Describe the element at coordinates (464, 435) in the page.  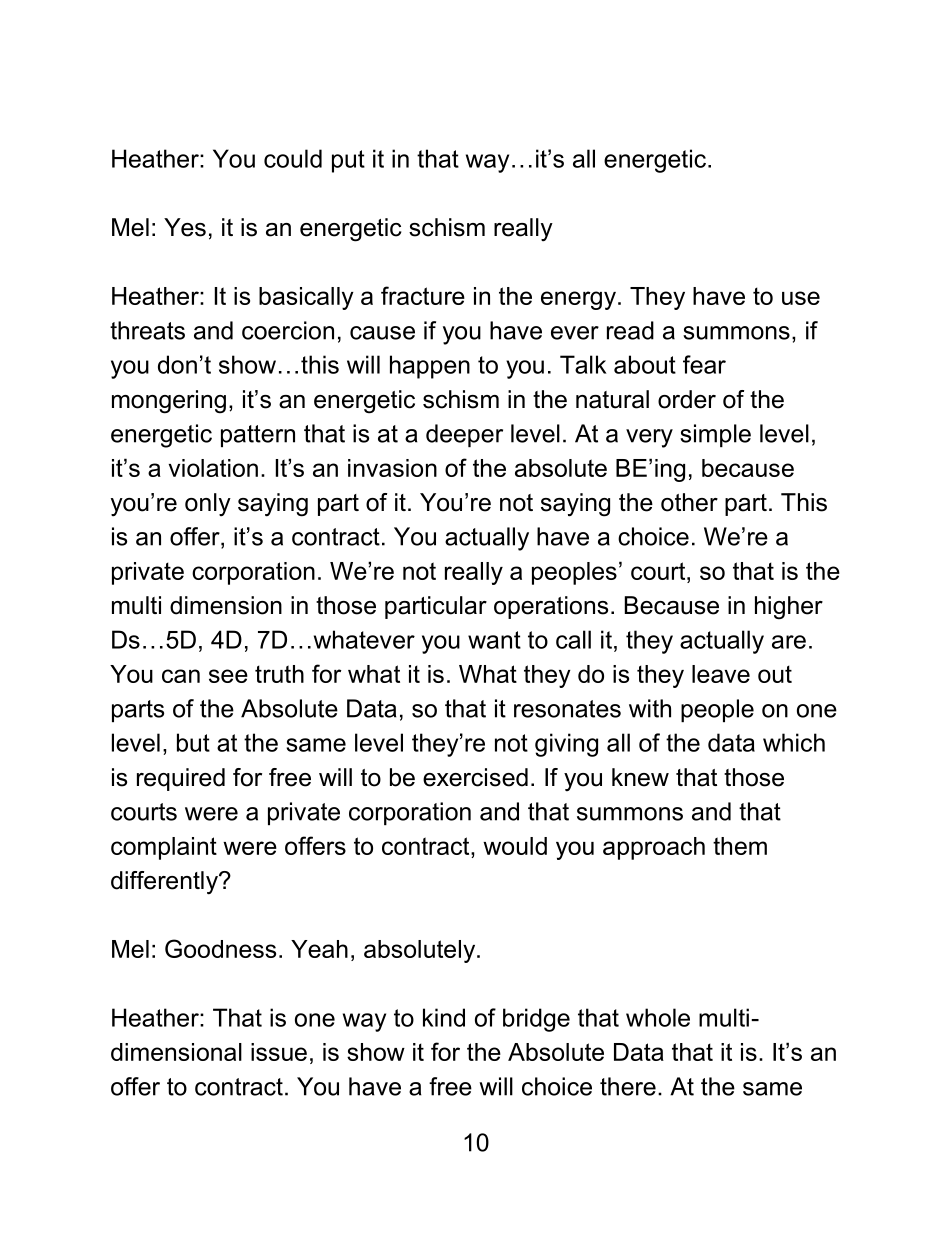
I see `deeper` at that location.
